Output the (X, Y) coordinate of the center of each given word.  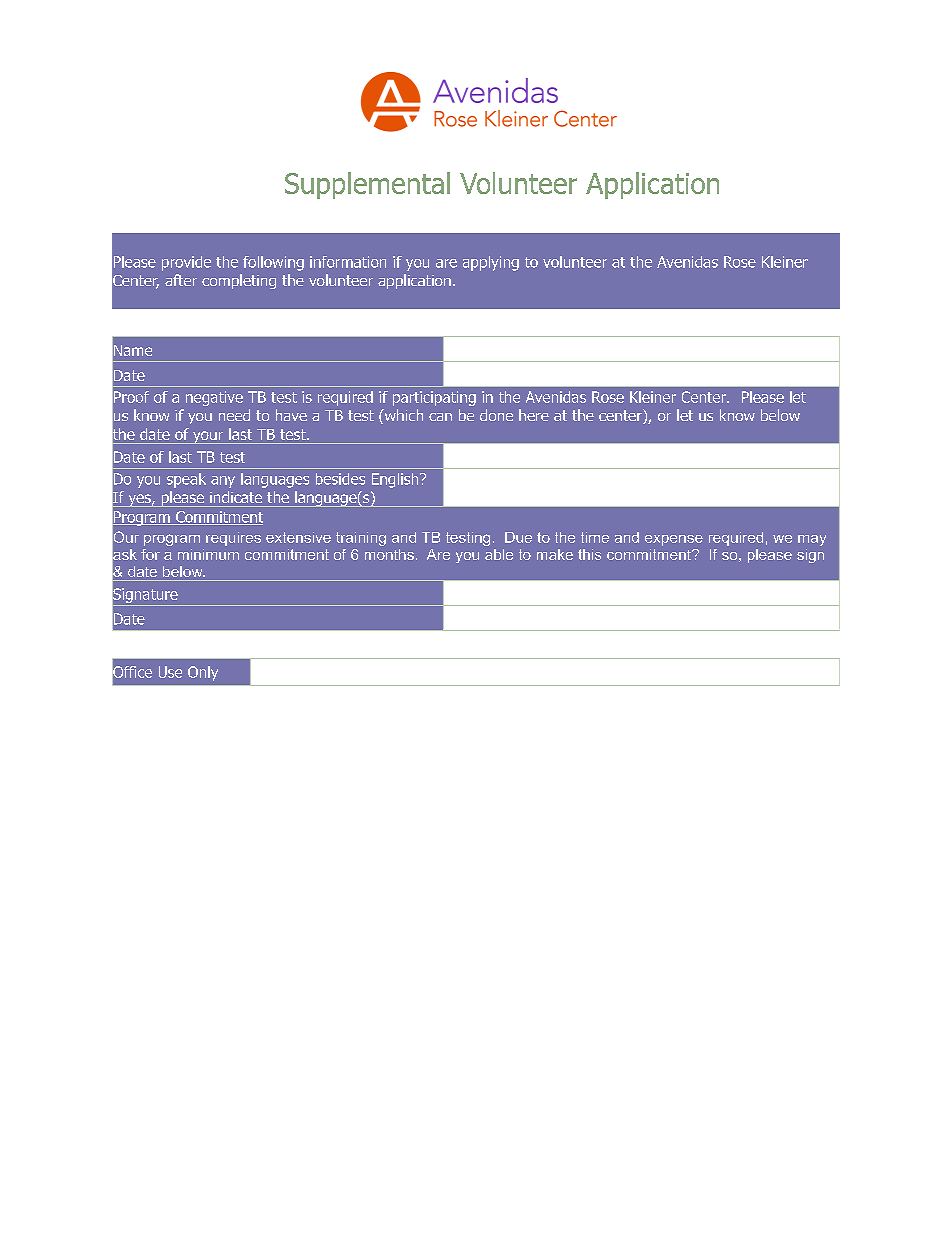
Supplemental (367, 185)
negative (214, 398)
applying (491, 263)
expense (674, 540)
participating (434, 398)
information (348, 262)
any (223, 482)
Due (518, 537)
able (499, 554)
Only (203, 673)
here (534, 415)
